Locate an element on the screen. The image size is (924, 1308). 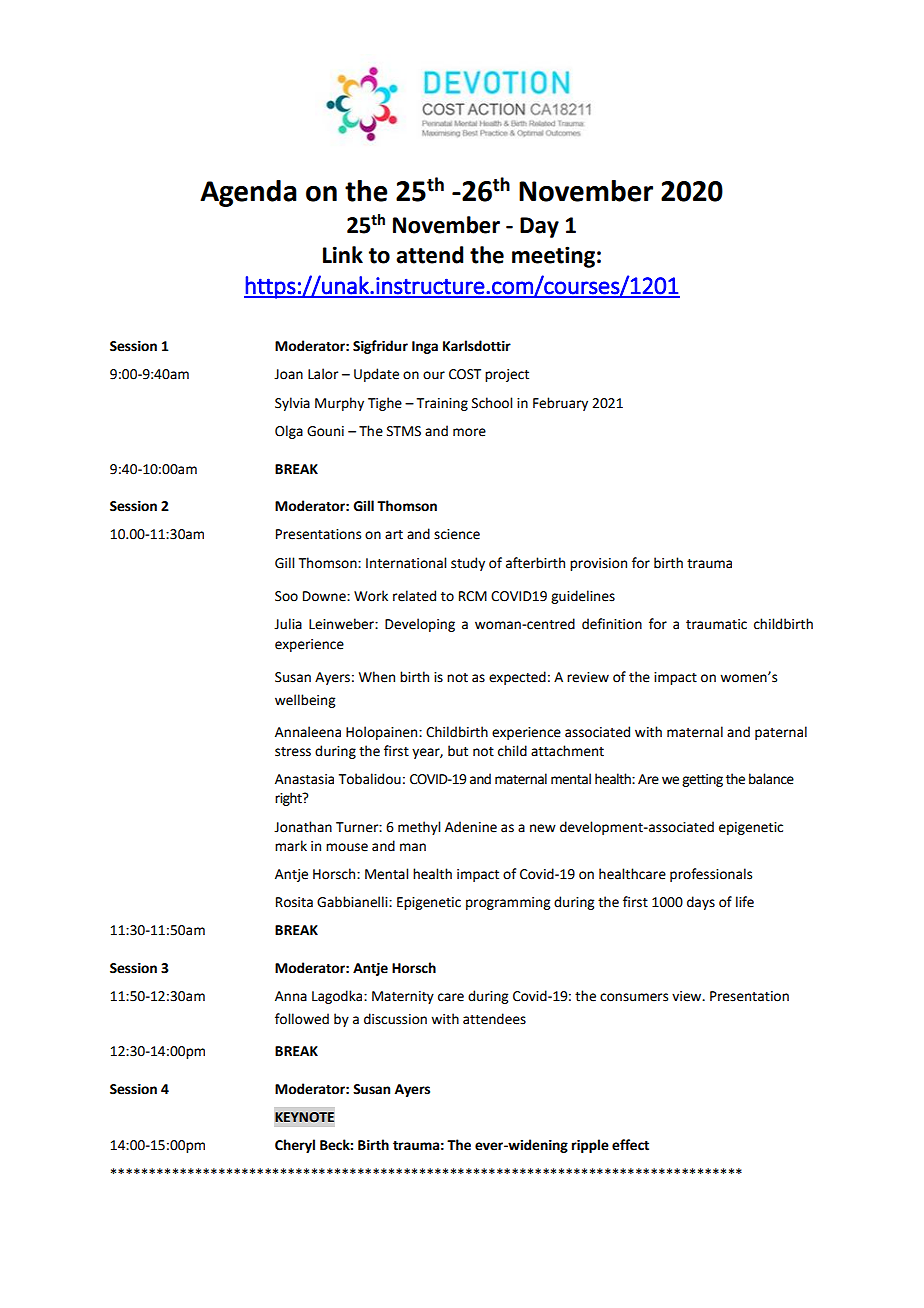
KEYNOTE is located at coordinates (304, 1117).
